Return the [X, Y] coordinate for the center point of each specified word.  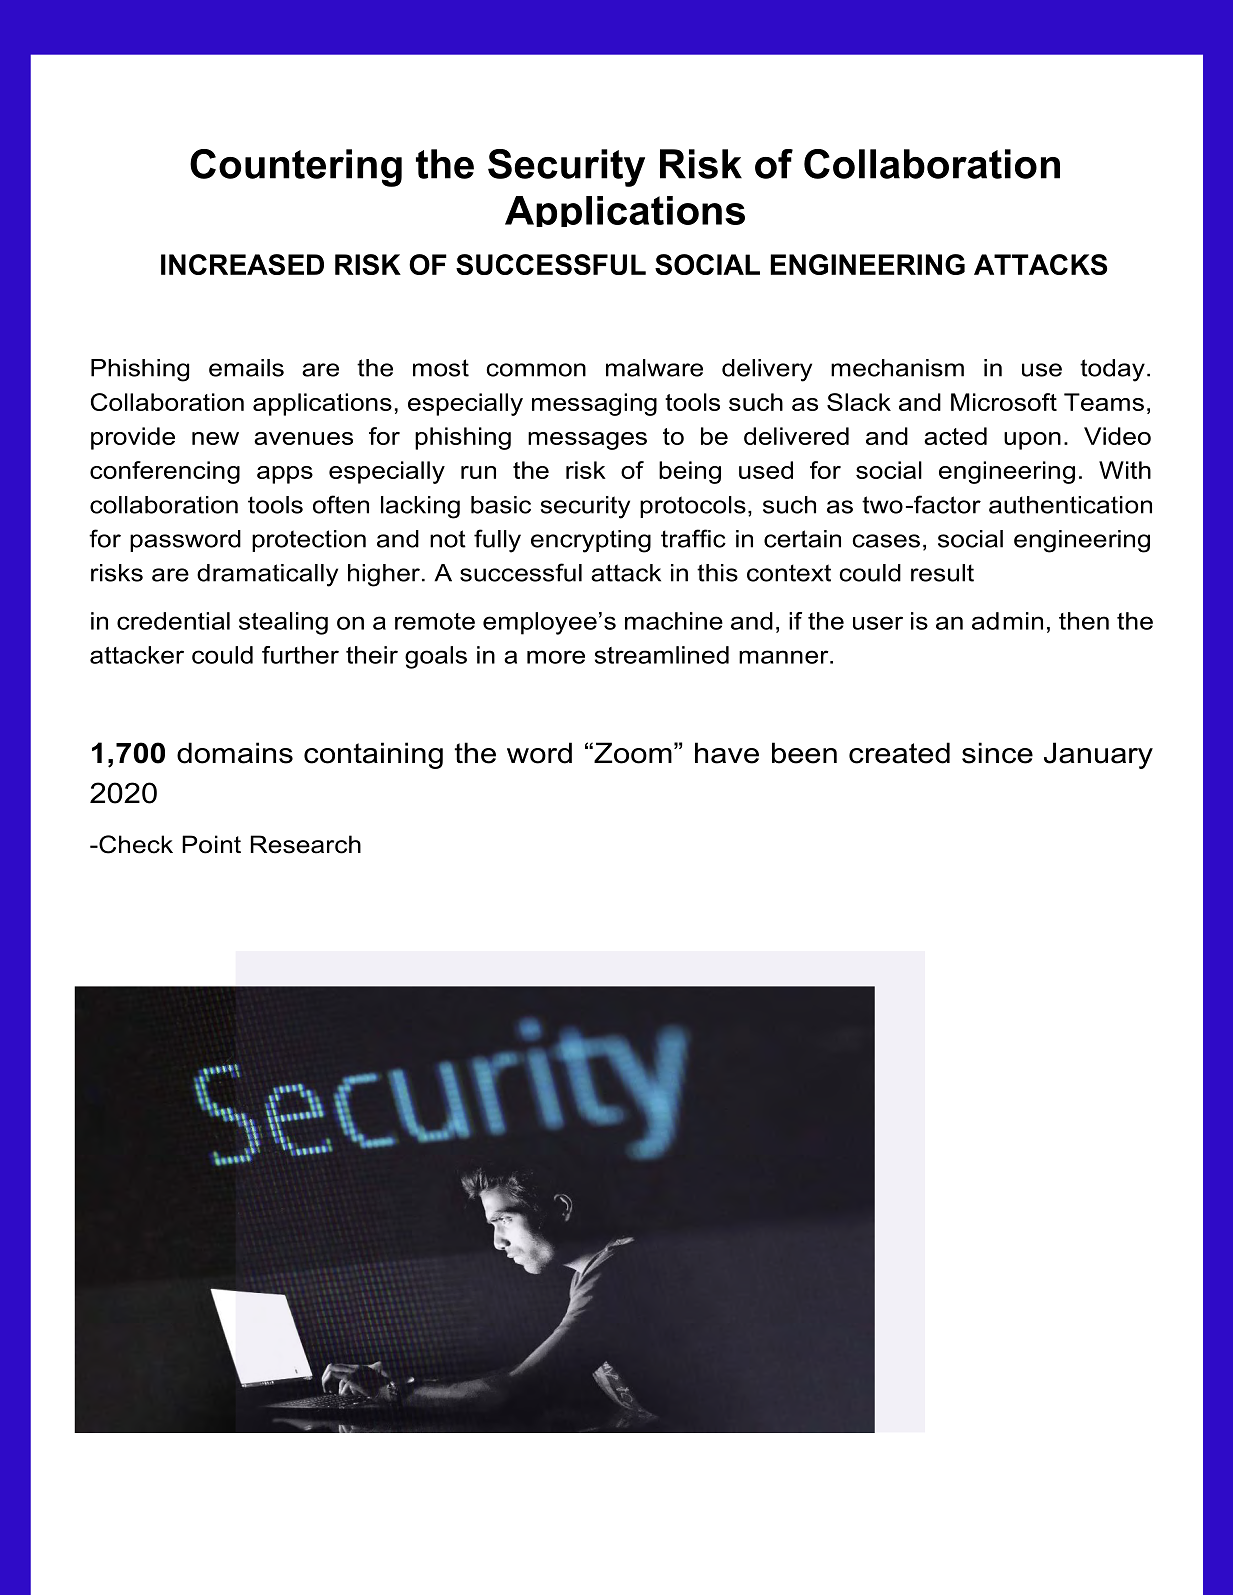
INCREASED [242, 264]
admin [1007, 621]
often [341, 504]
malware [654, 368]
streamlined [662, 655]
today [1112, 370]
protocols [693, 507]
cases [886, 541]
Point [211, 844]
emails [246, 368]
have [727, 753]
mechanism [897, 368]
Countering [296, 168]
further [300, 655]
